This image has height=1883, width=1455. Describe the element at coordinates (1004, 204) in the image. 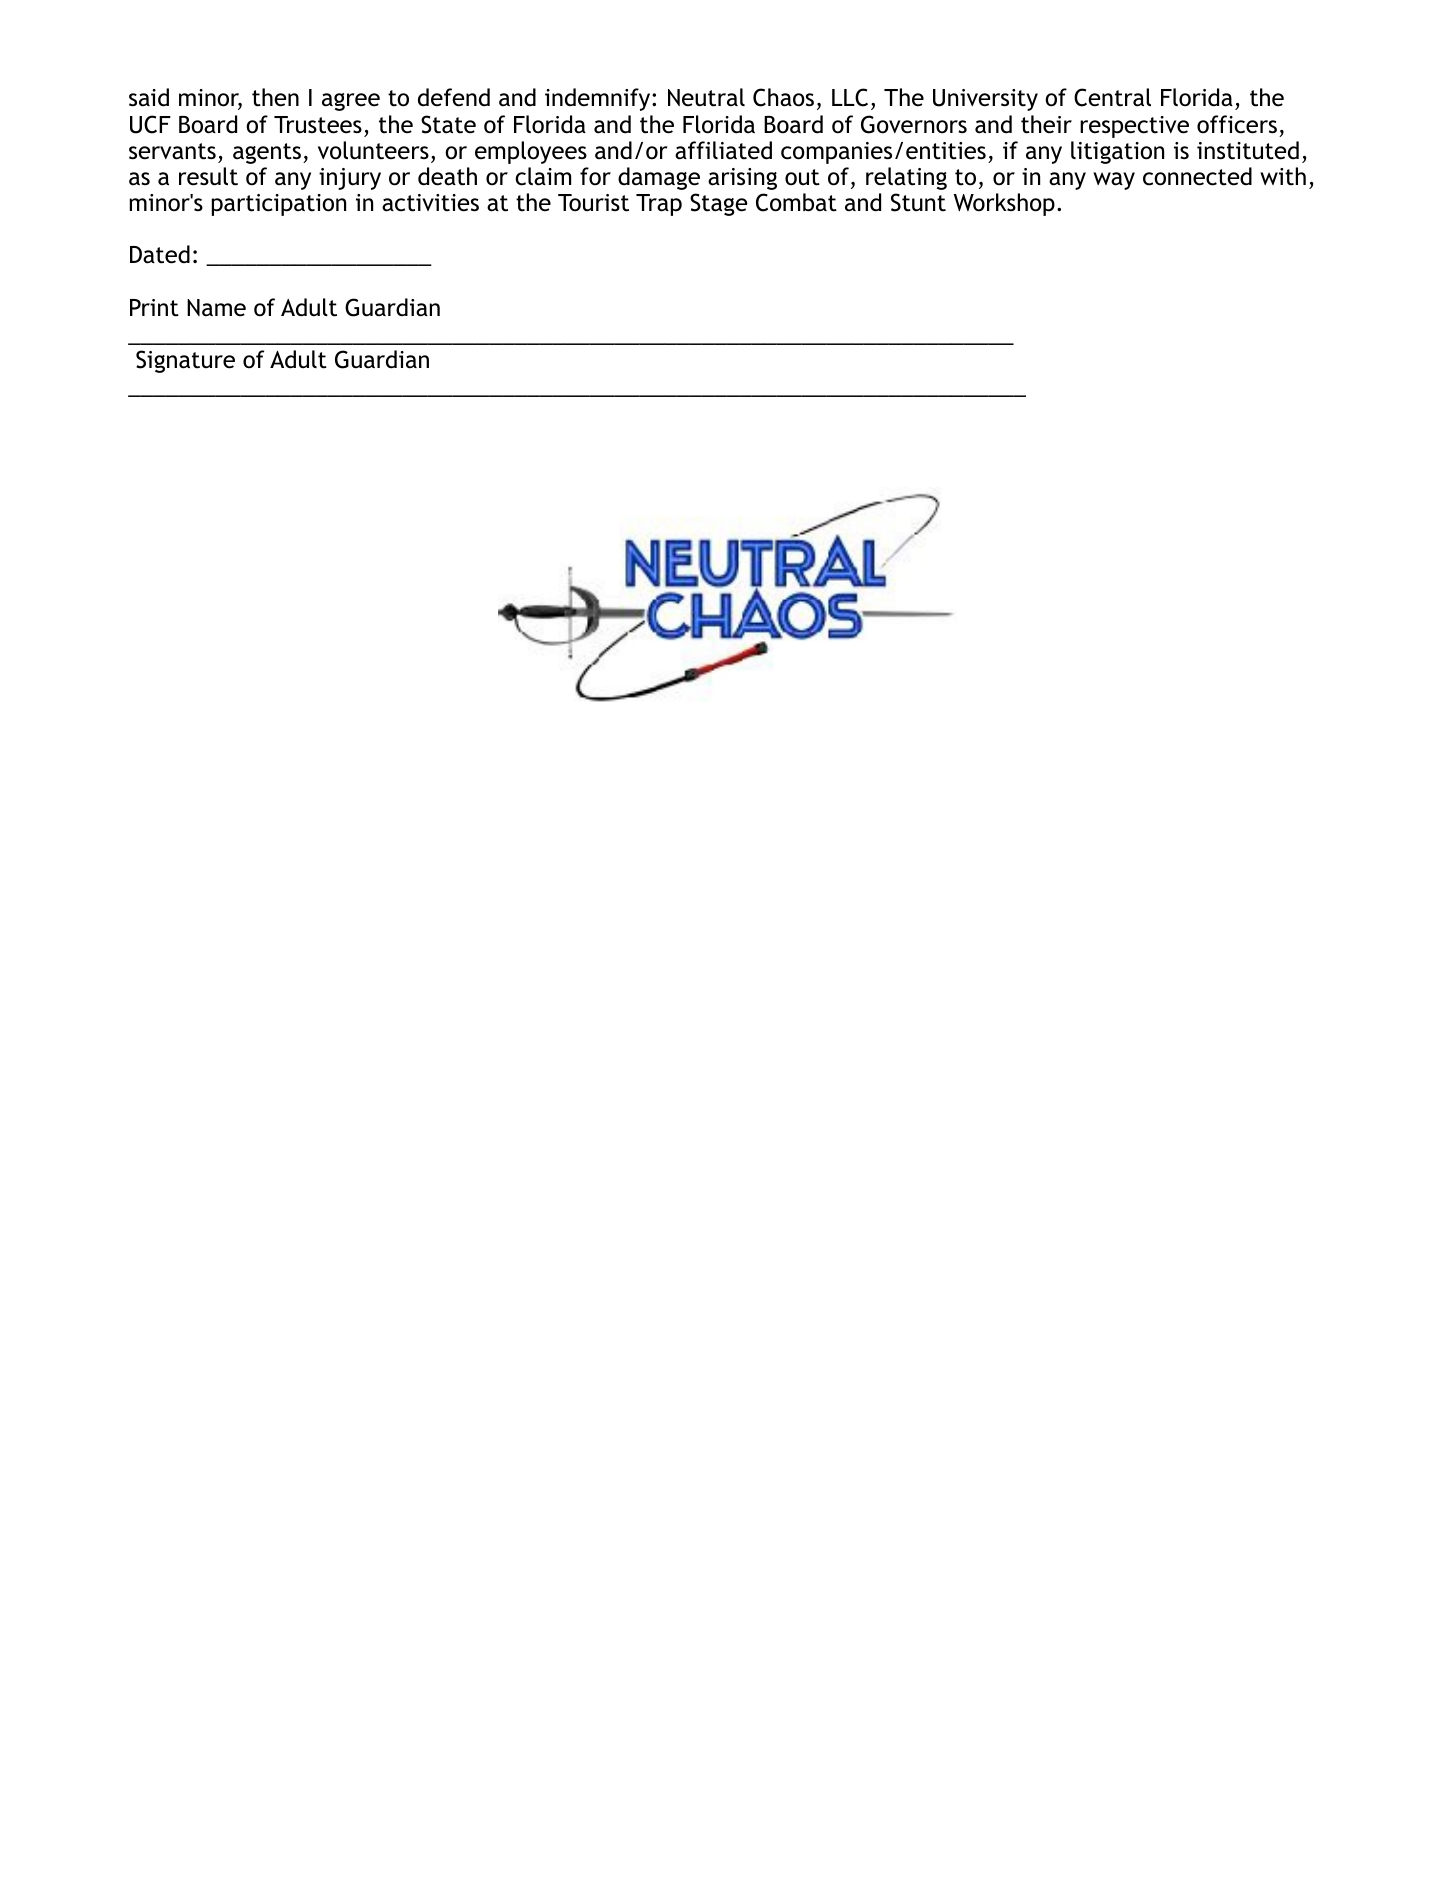

I see `Workshop` at that location.
